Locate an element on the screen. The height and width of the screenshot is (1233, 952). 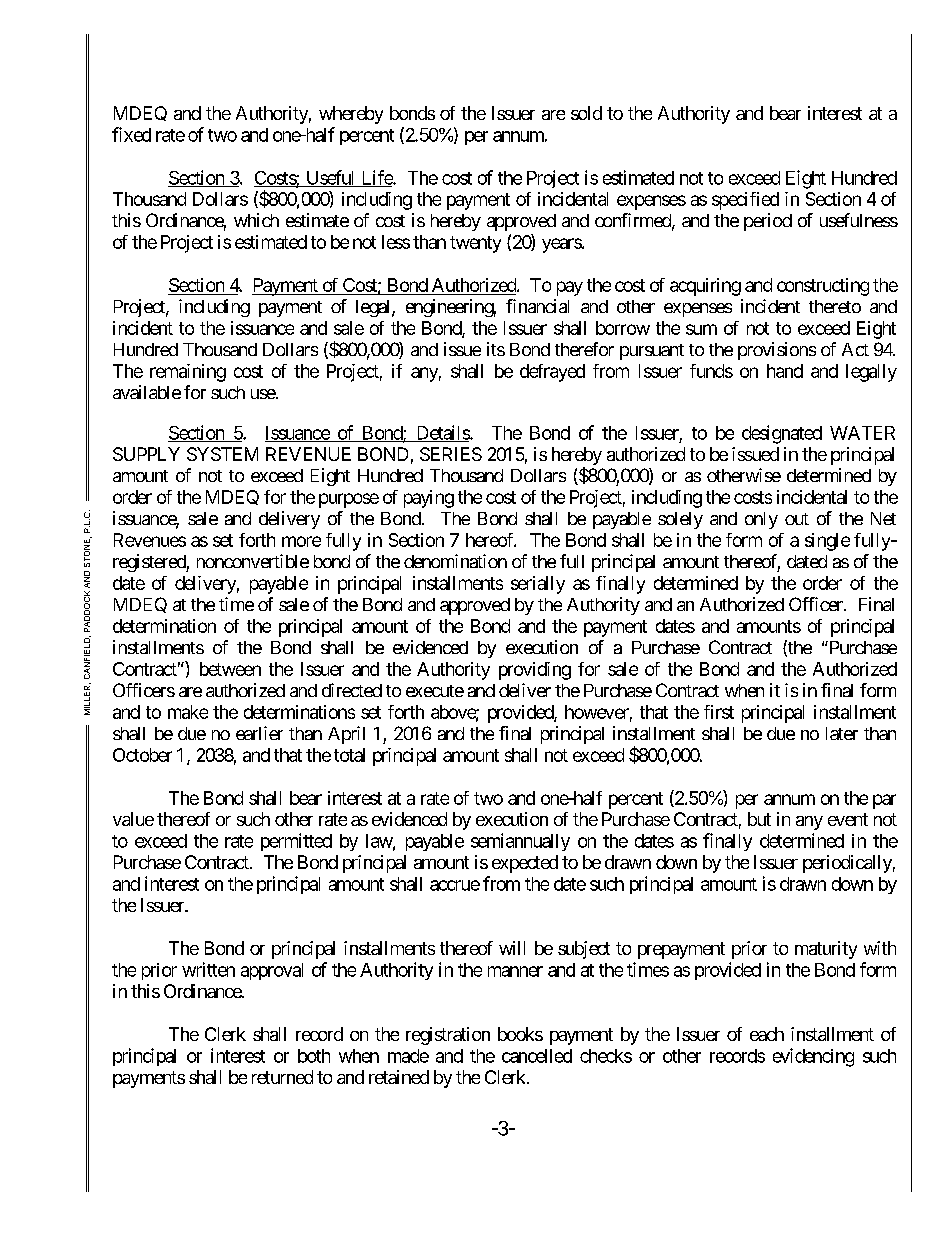
permitted is located at coordinates (296, 842).
